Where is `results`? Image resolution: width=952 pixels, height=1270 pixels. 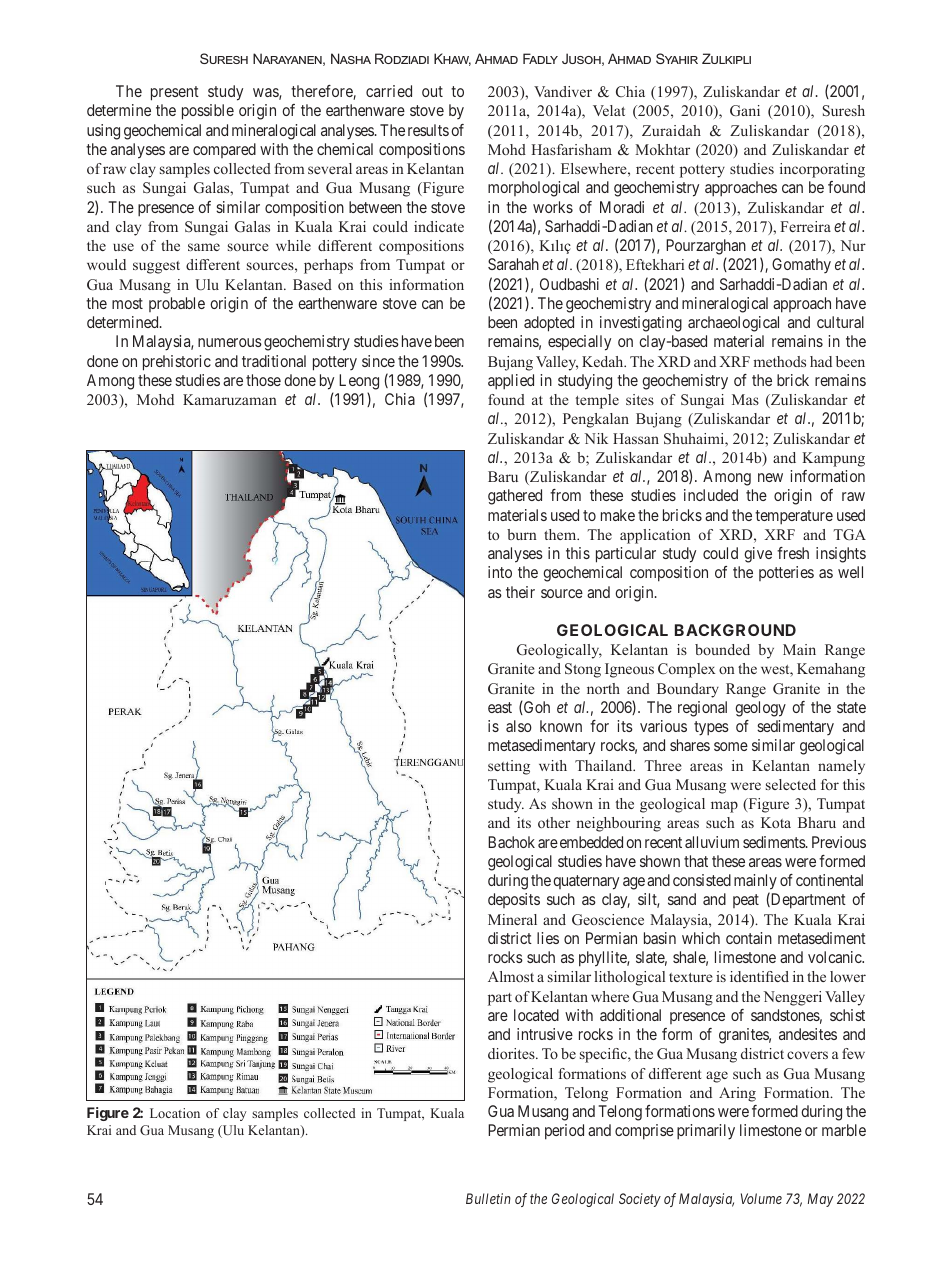 results is located at coordinates (428, 130).
